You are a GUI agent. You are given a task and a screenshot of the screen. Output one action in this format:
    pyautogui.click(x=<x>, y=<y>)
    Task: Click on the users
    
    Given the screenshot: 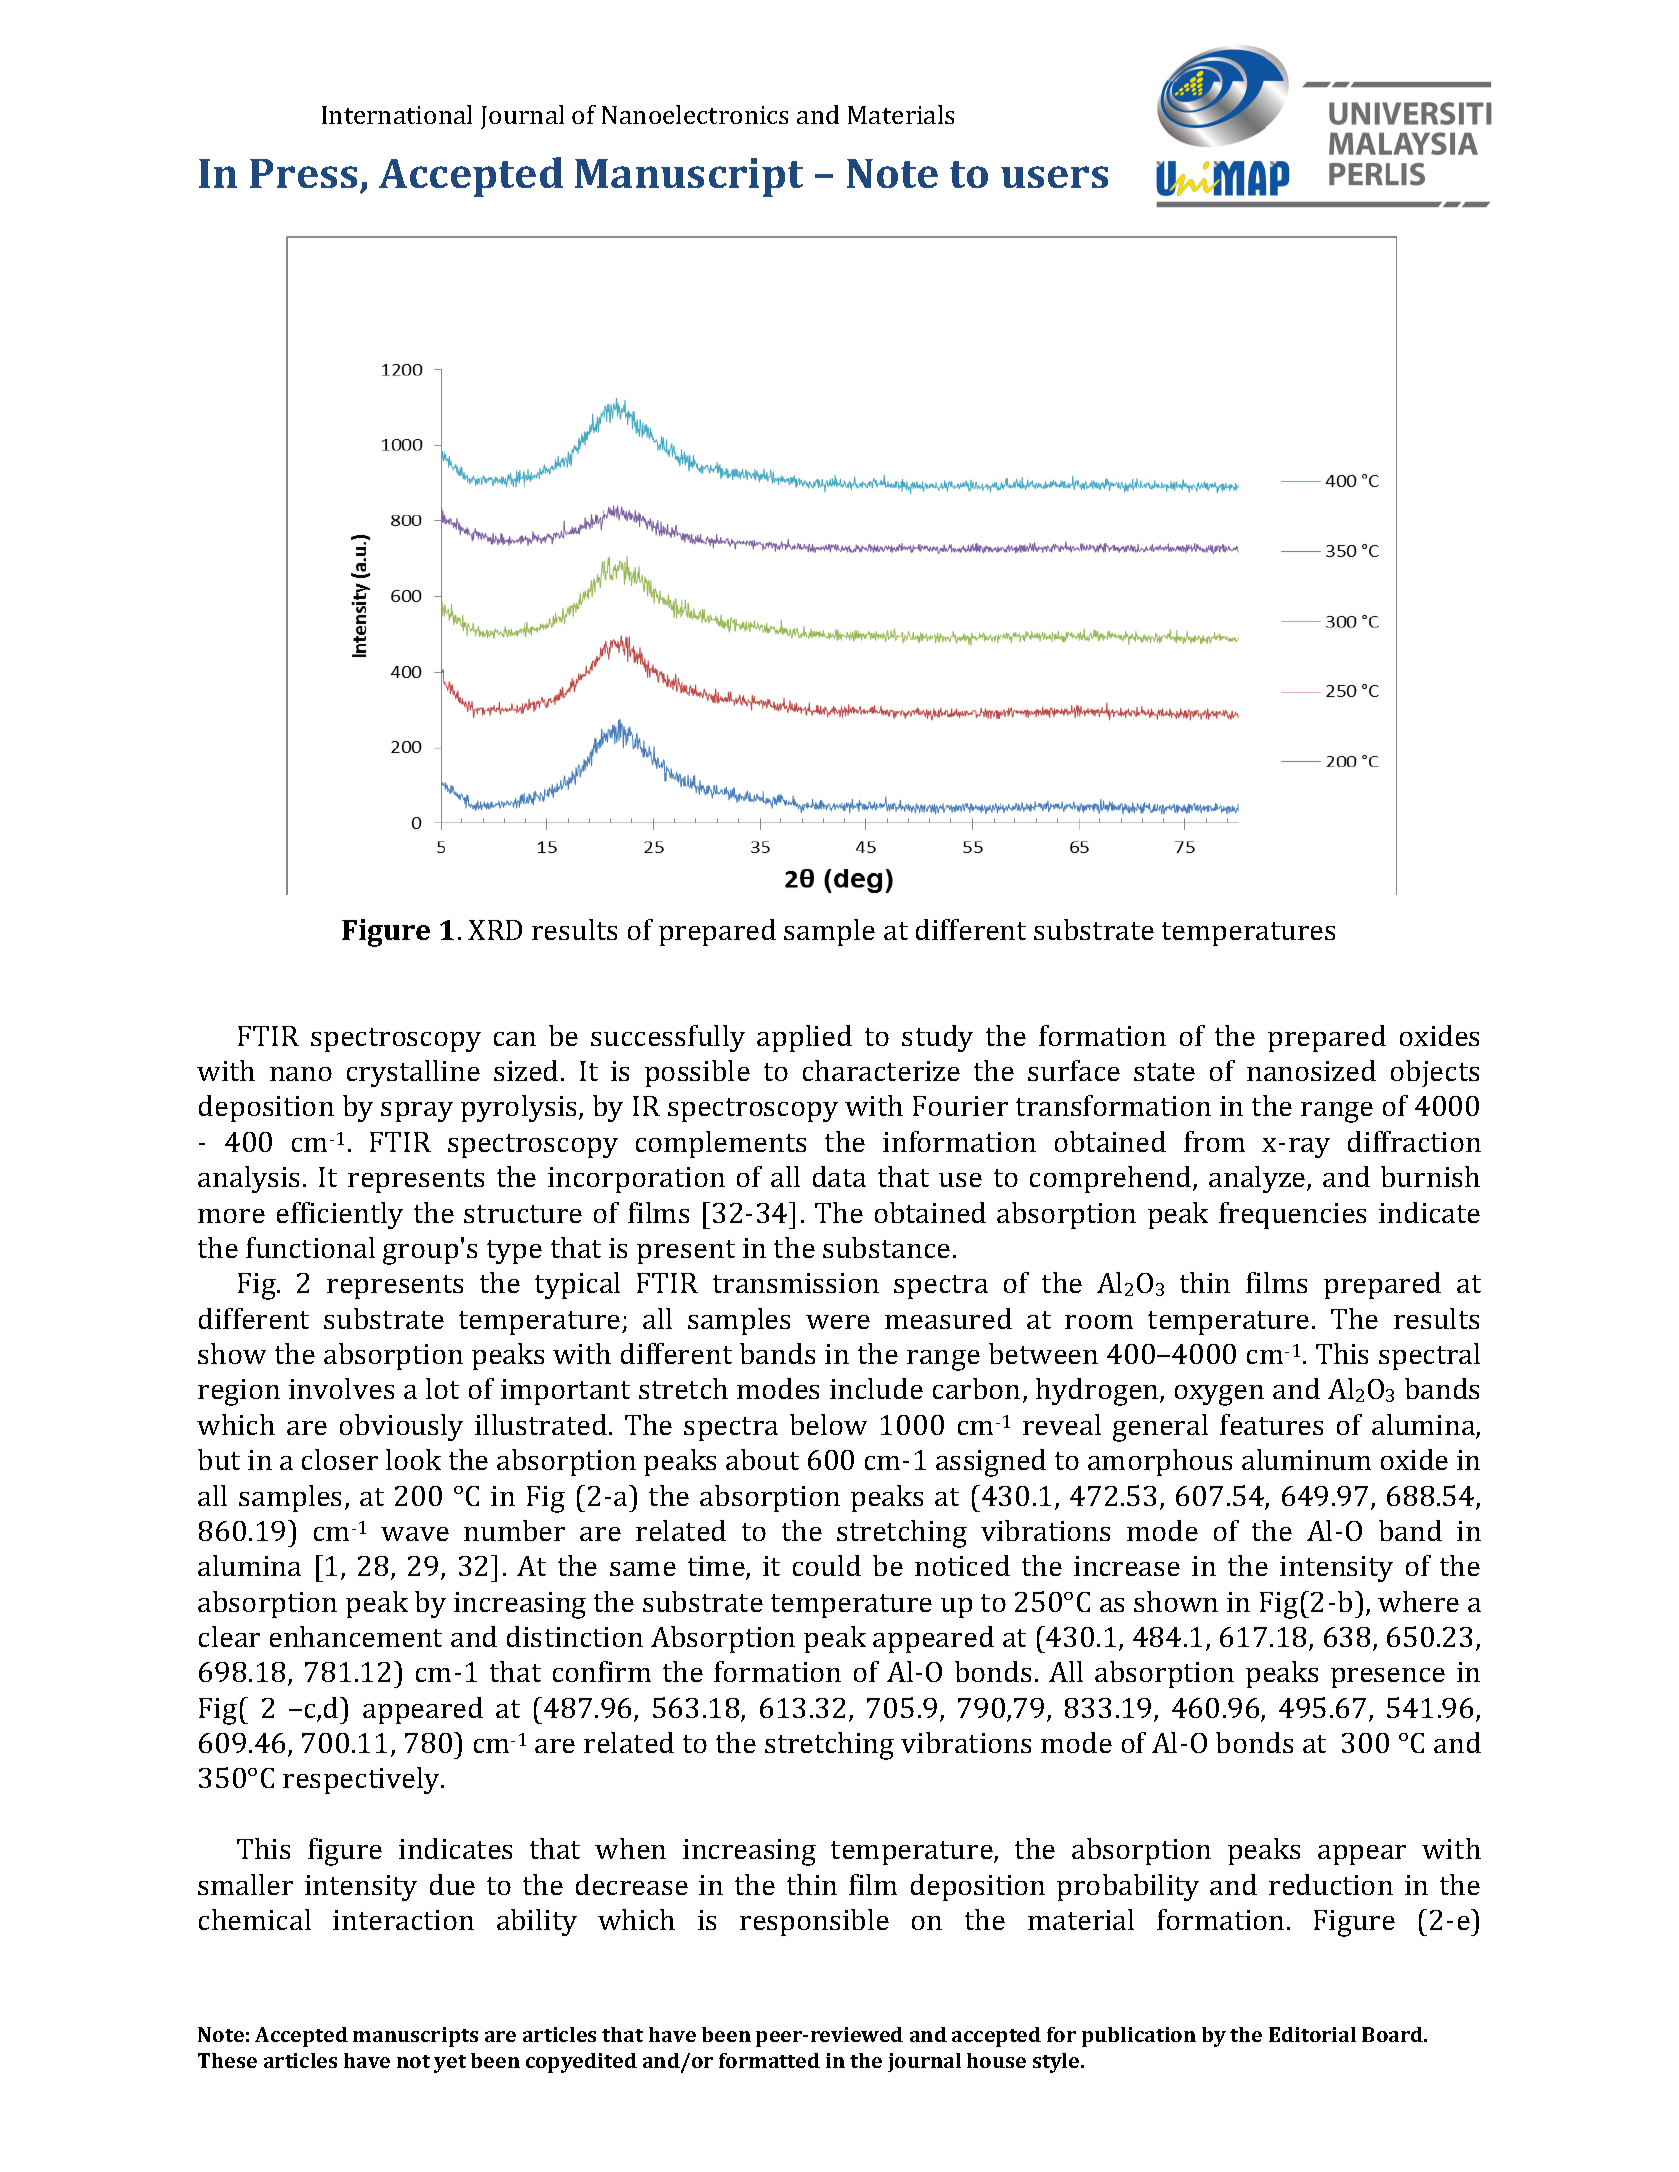 What is the action you would take?
    pyautogui.click(x=1054, y=177)
